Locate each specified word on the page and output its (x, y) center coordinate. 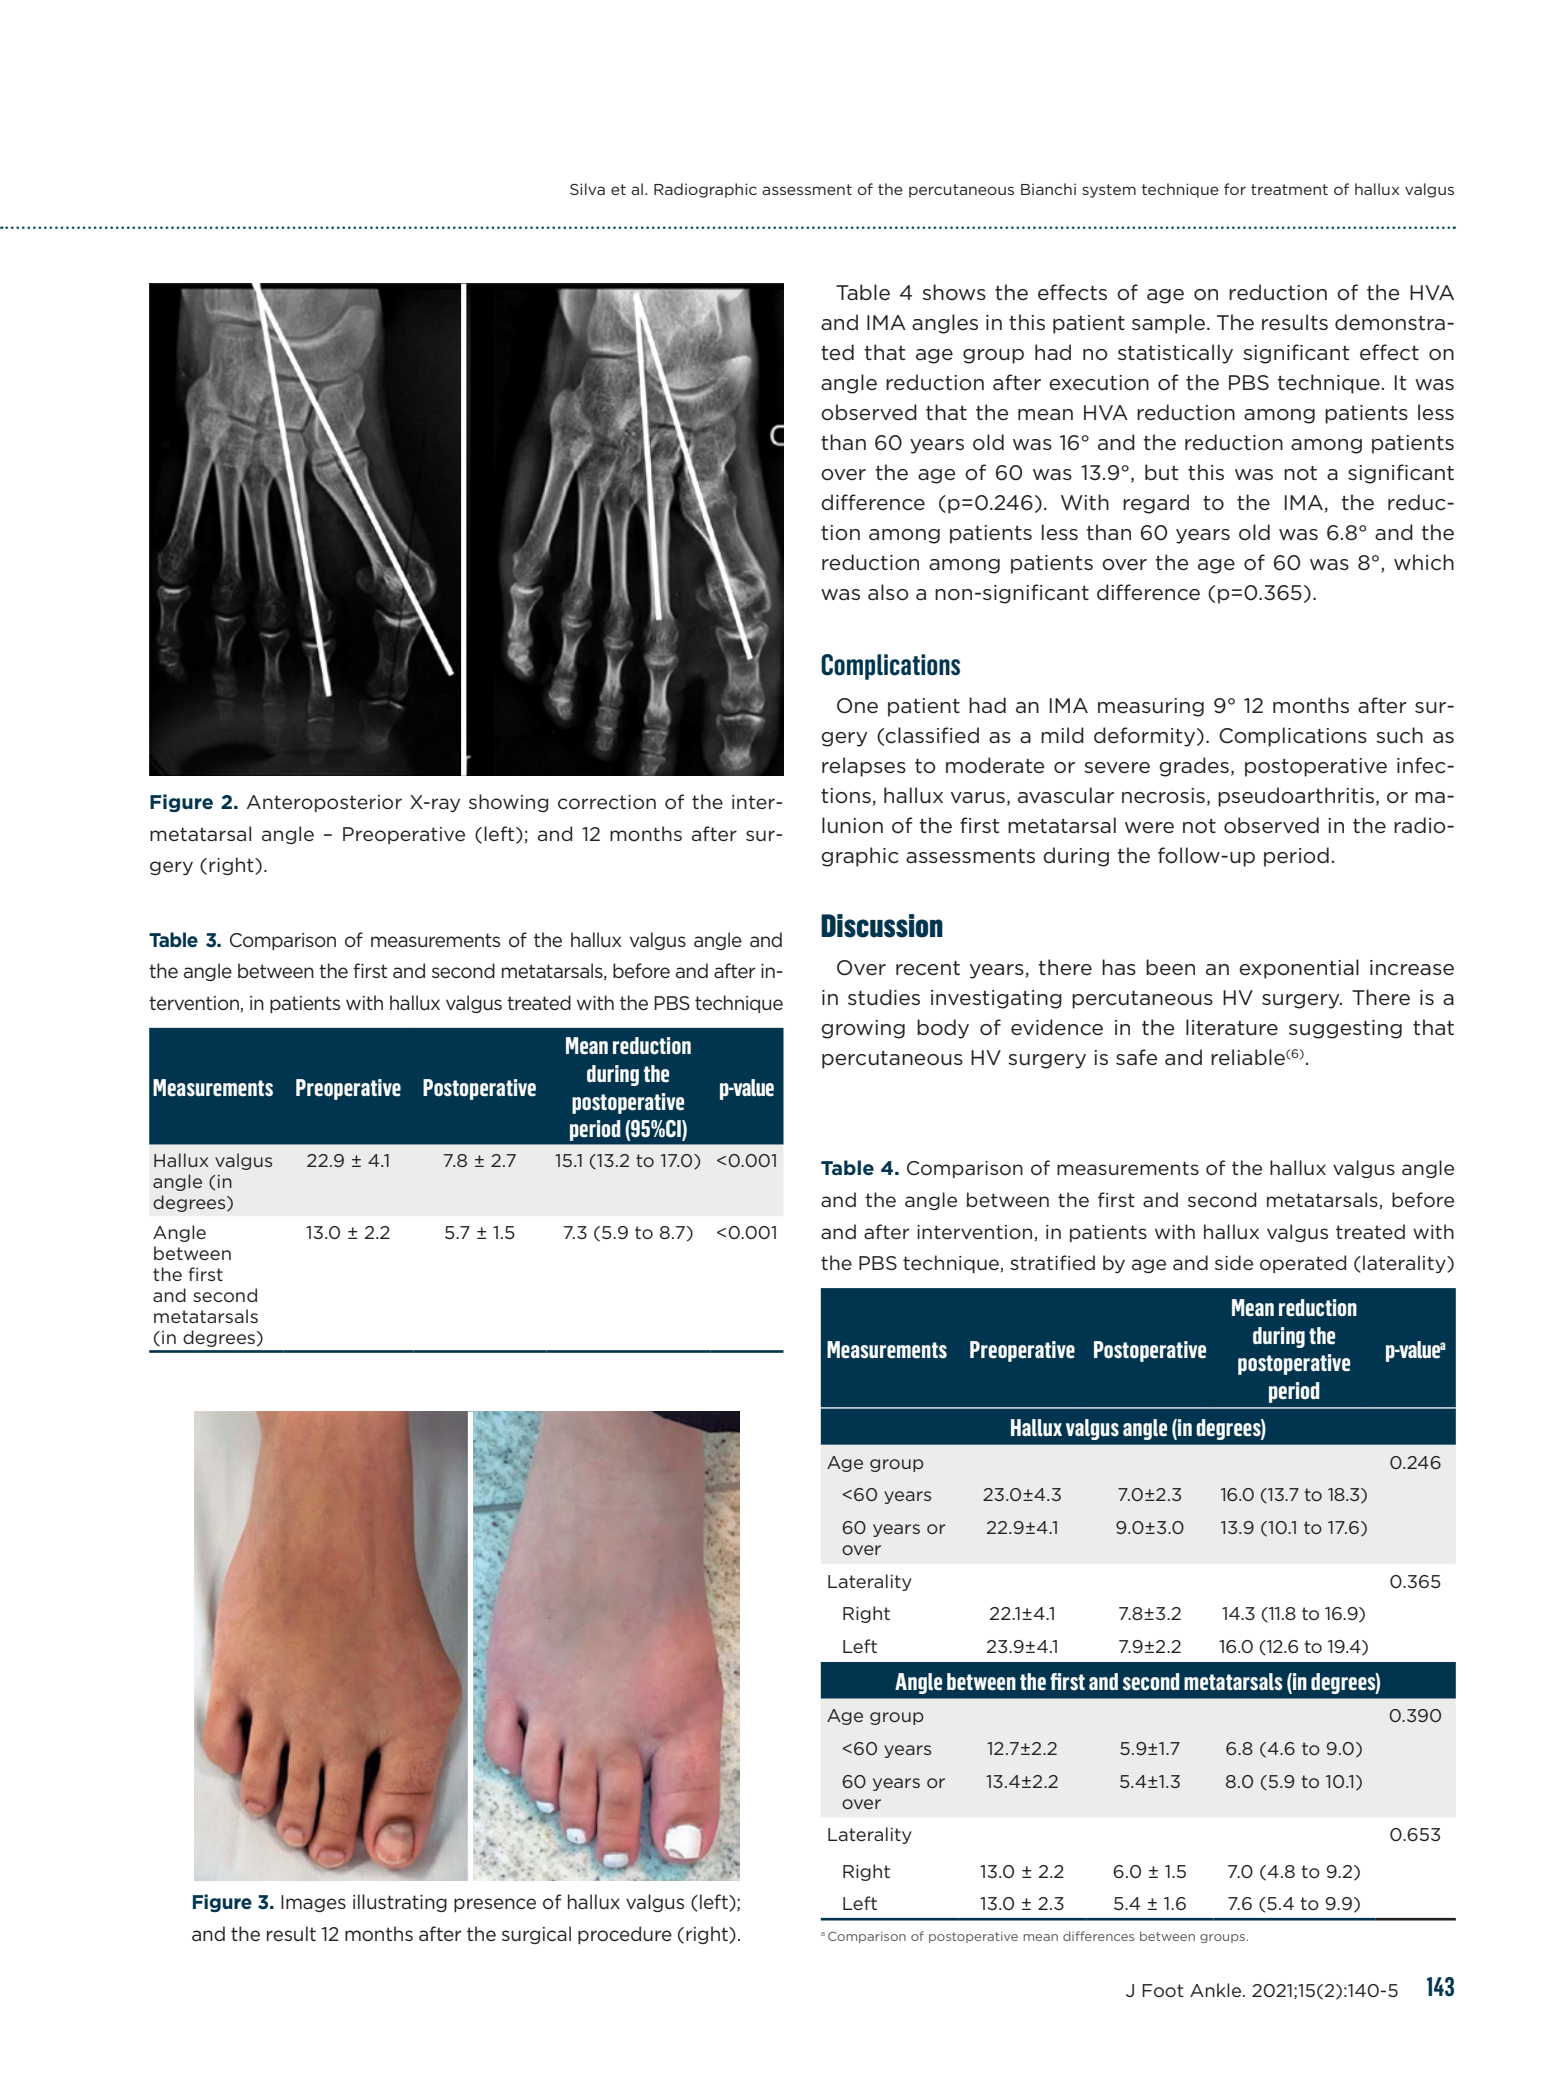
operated (1303, 1264)
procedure (625, 1935)
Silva (587, 189)
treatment (1289, 189)
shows (954, 292)
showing (508, 803)
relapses (864, 767)
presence (495, 1905)
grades (1194, 767)
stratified (1052, 1262)
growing (863, 1029)
